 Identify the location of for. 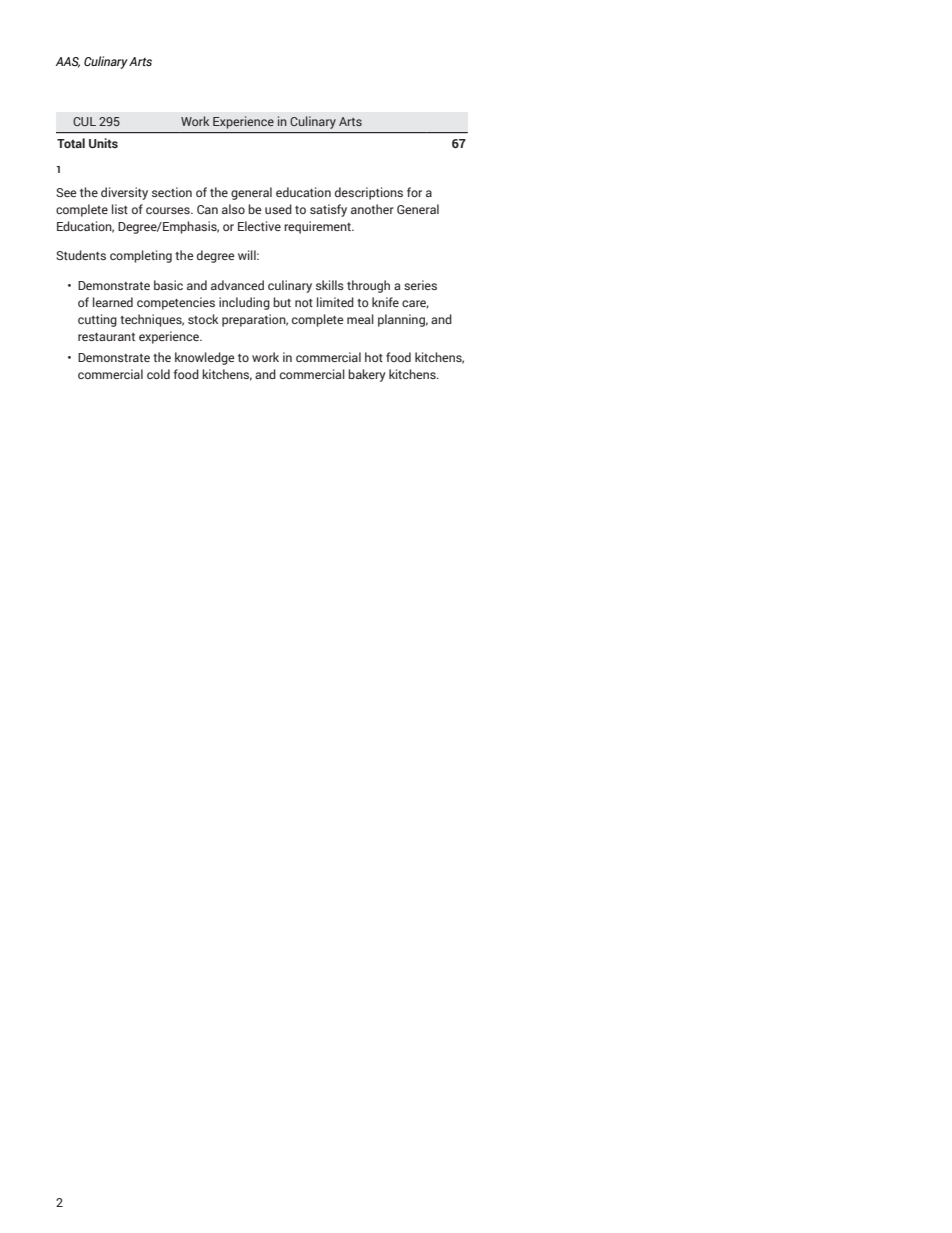
(414, 192).
